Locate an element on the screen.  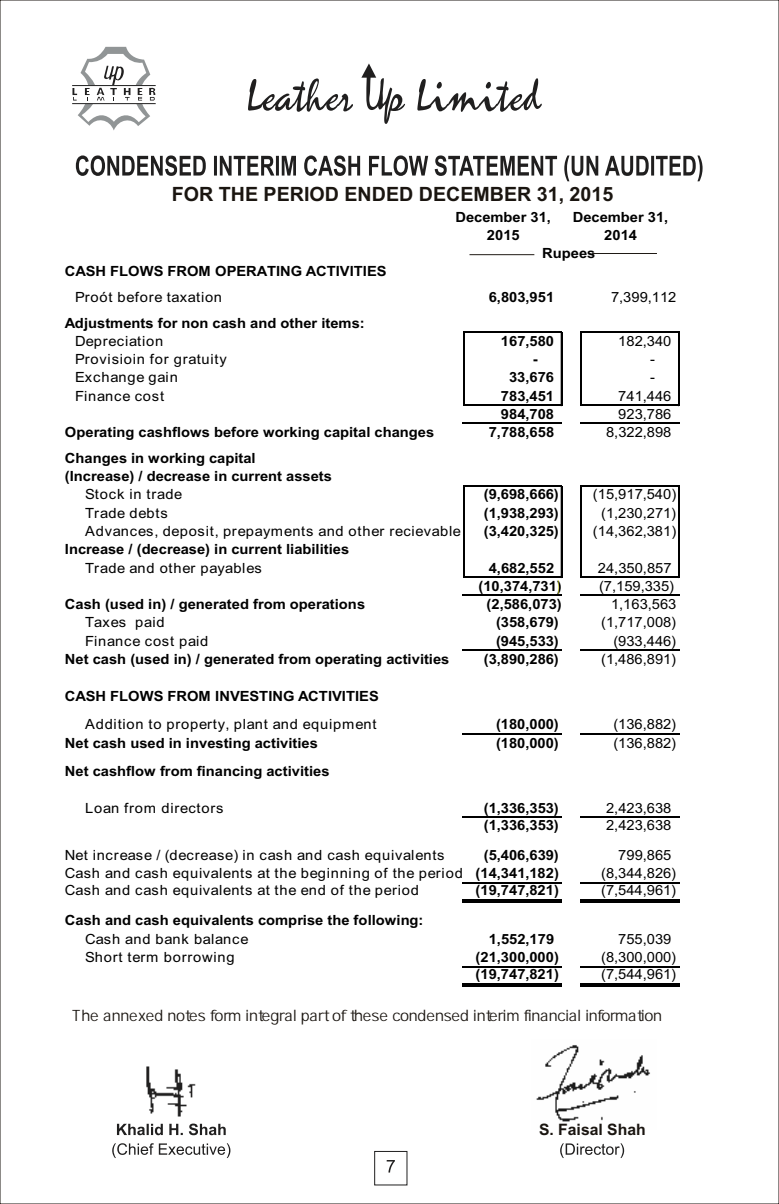
bank is located at coordinates (172, 939).
